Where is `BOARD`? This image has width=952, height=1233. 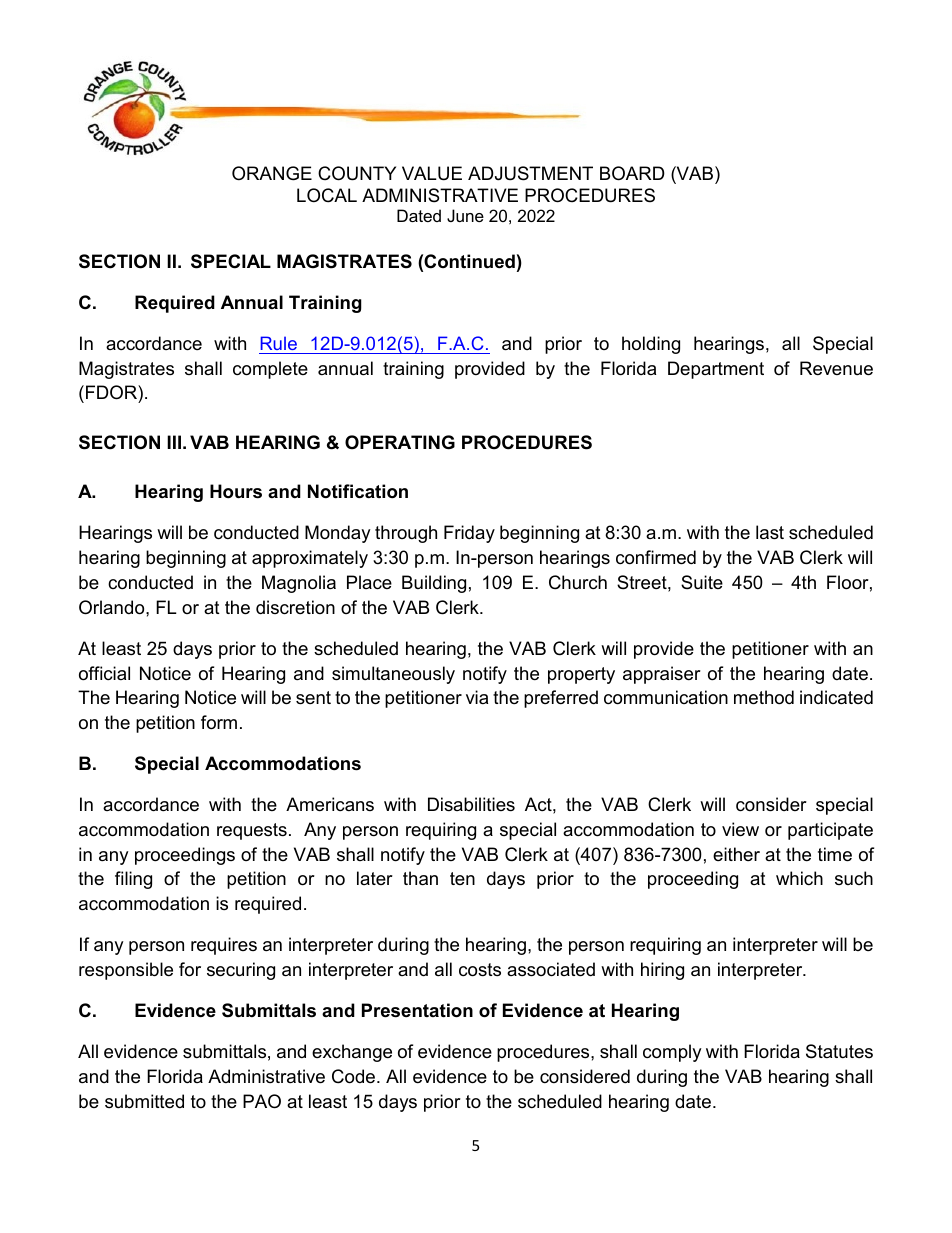 BOARD is located at coordinates (632, 173).
